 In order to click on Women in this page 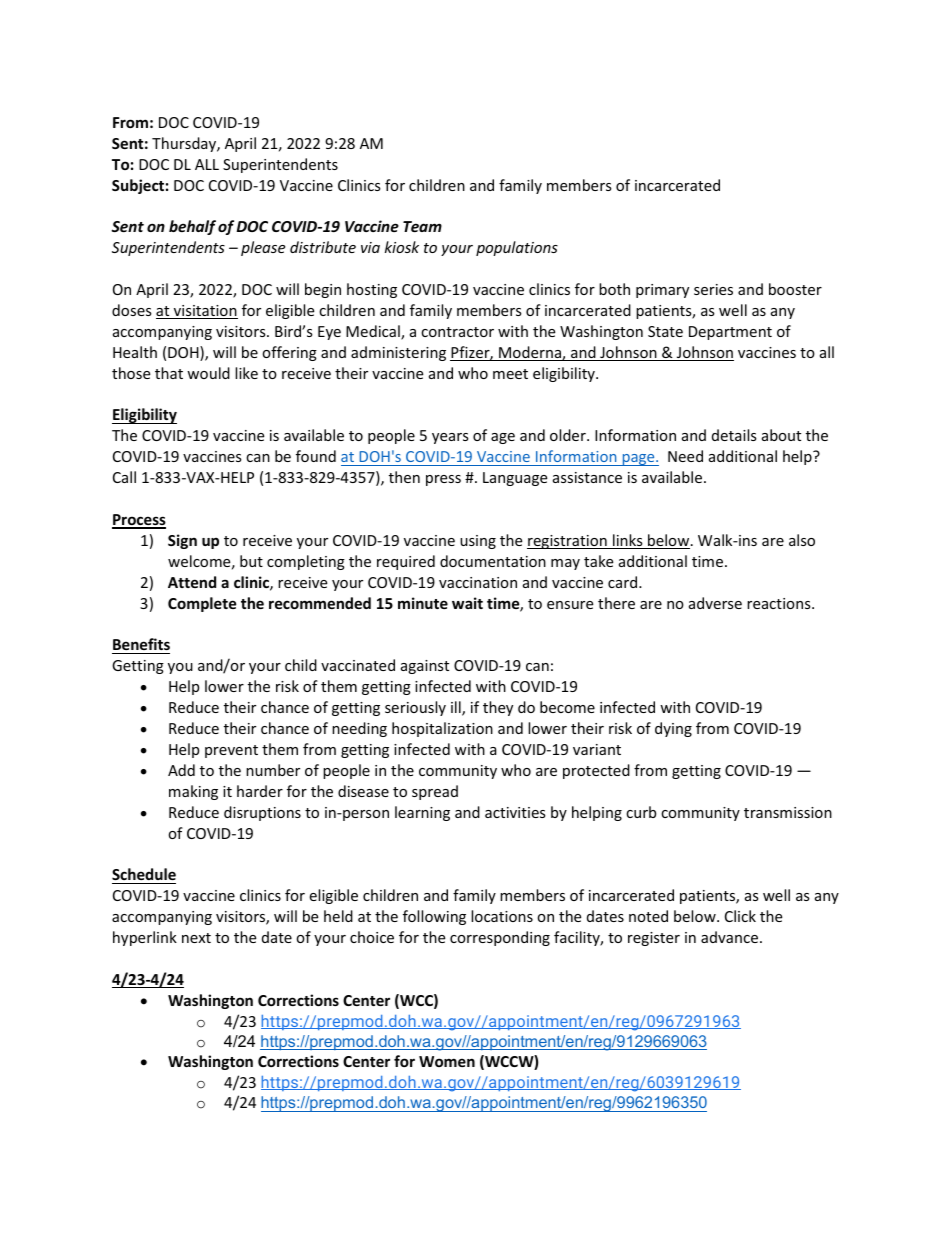, I will do `click(447, 1061)`.
